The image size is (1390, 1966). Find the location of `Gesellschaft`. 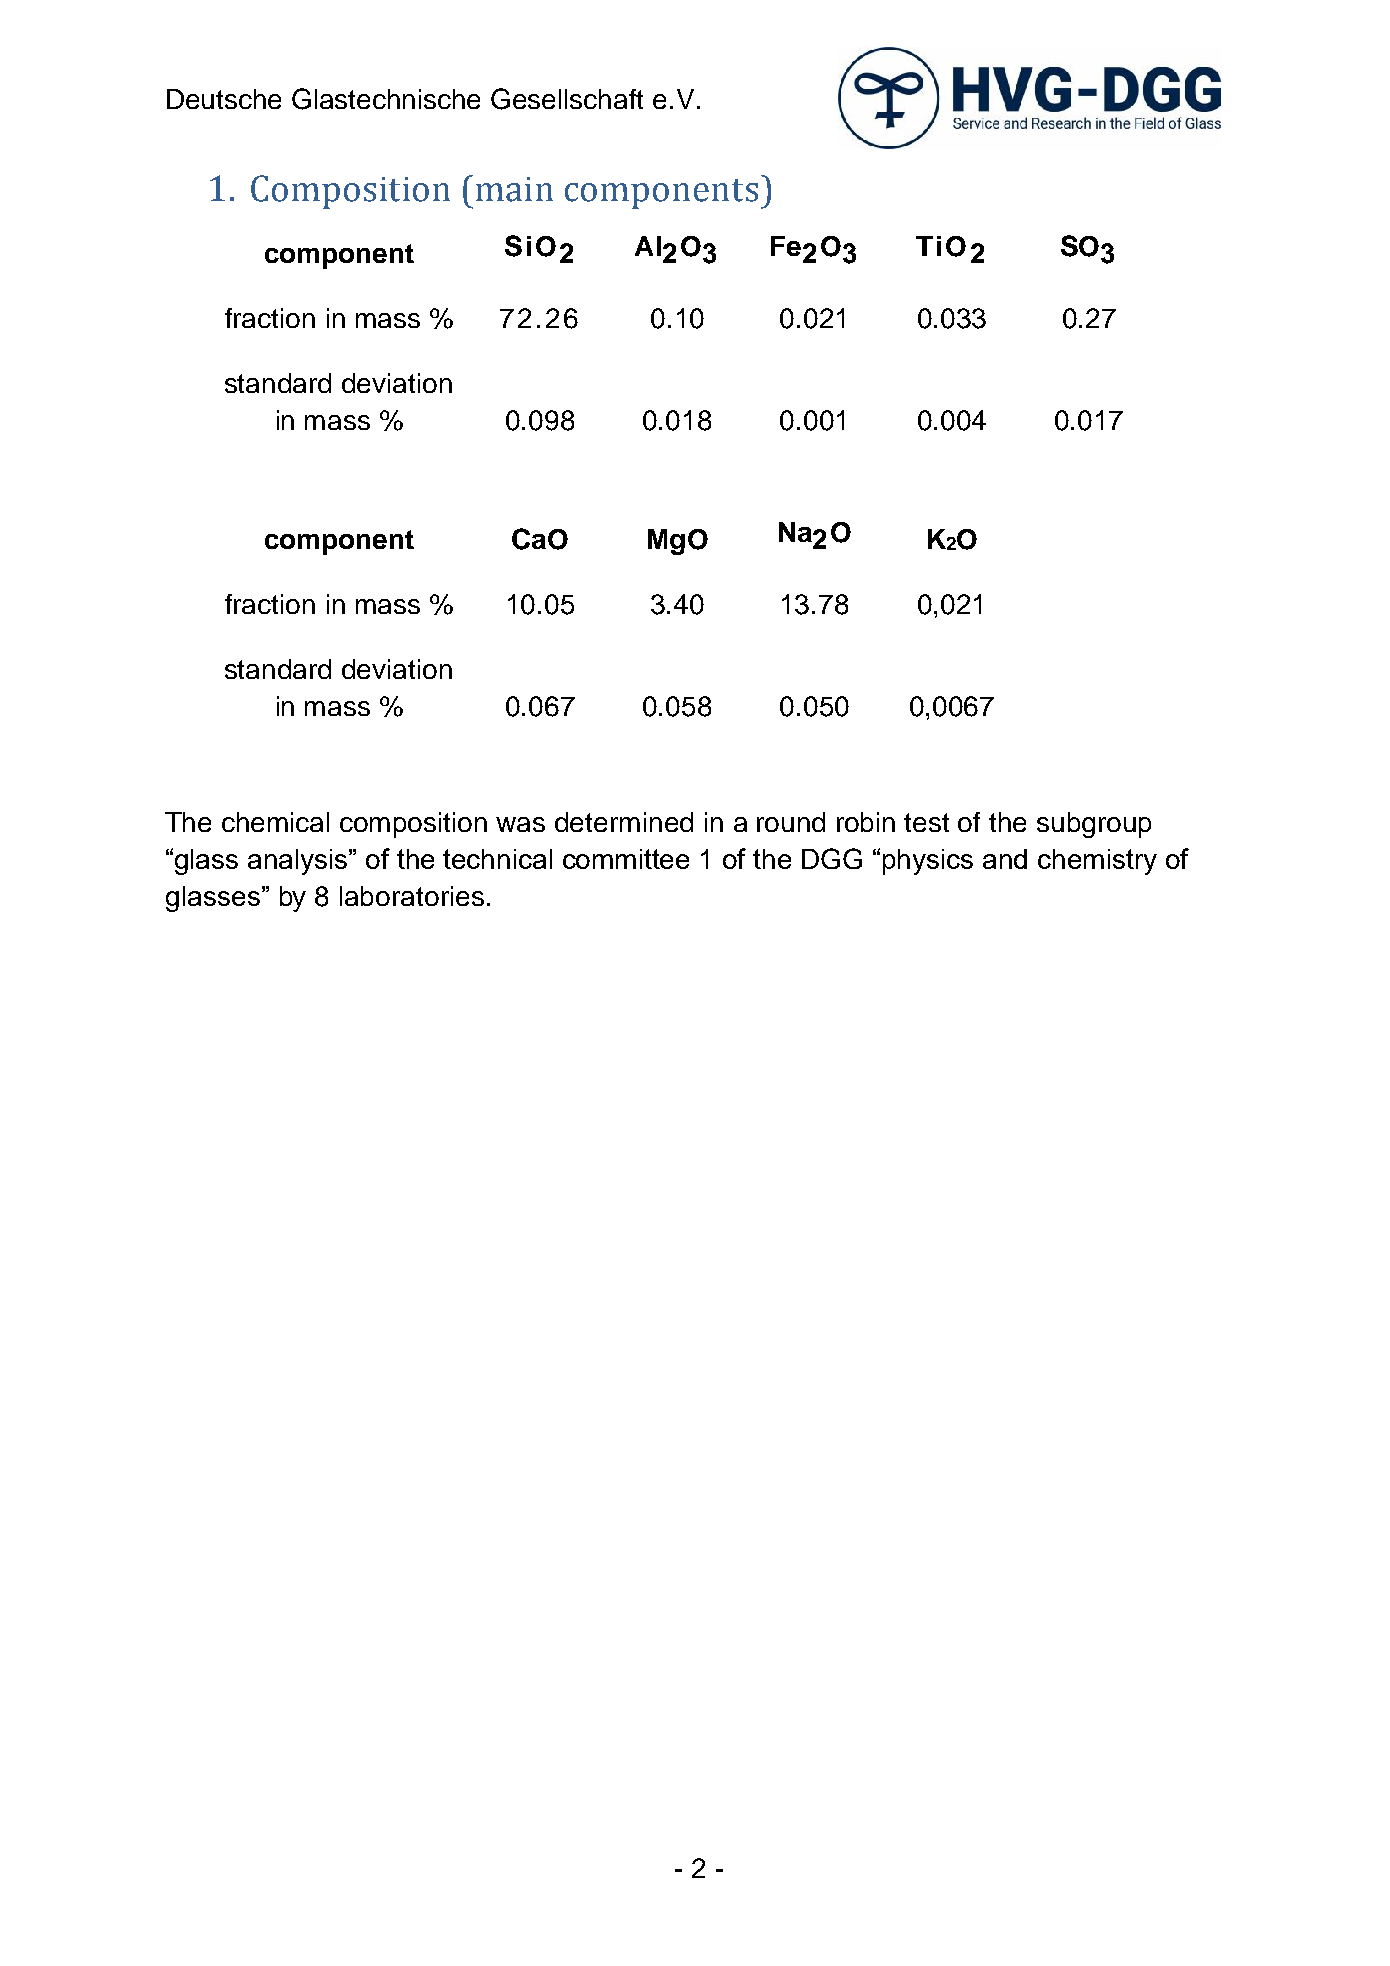

Gesellschaft is located at coordinates (567, 99).
